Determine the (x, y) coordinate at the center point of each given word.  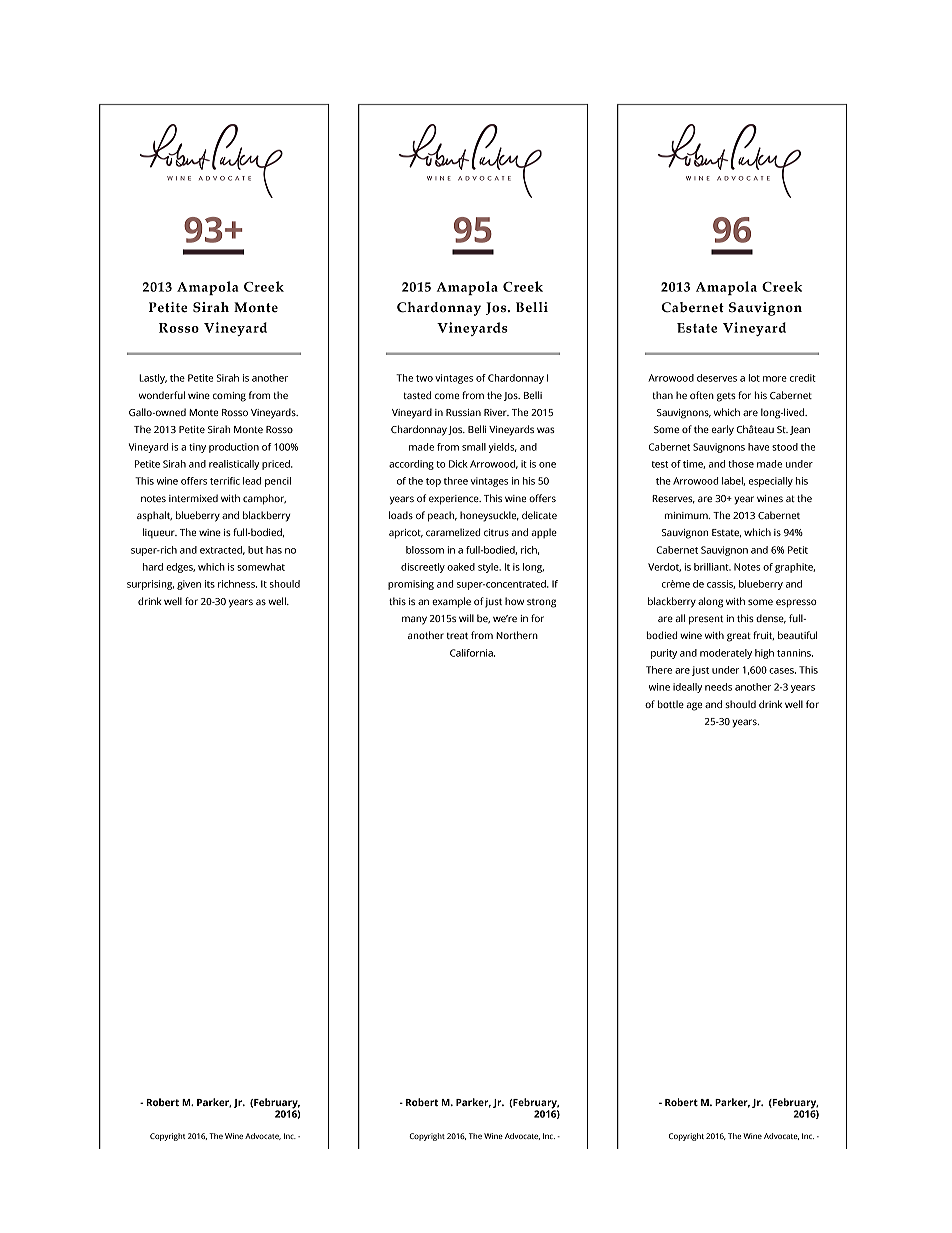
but (255, 550)
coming (229, 397)
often (702, 395)
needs (718, 687)
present (706, 620)
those (741, 464)
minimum (687, 515)
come (447, 396)
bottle (671, 704)
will (466, 618)
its (210, 584)
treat (457, 635)
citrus (496, 532)
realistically (234, 465)
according (411, 465)
